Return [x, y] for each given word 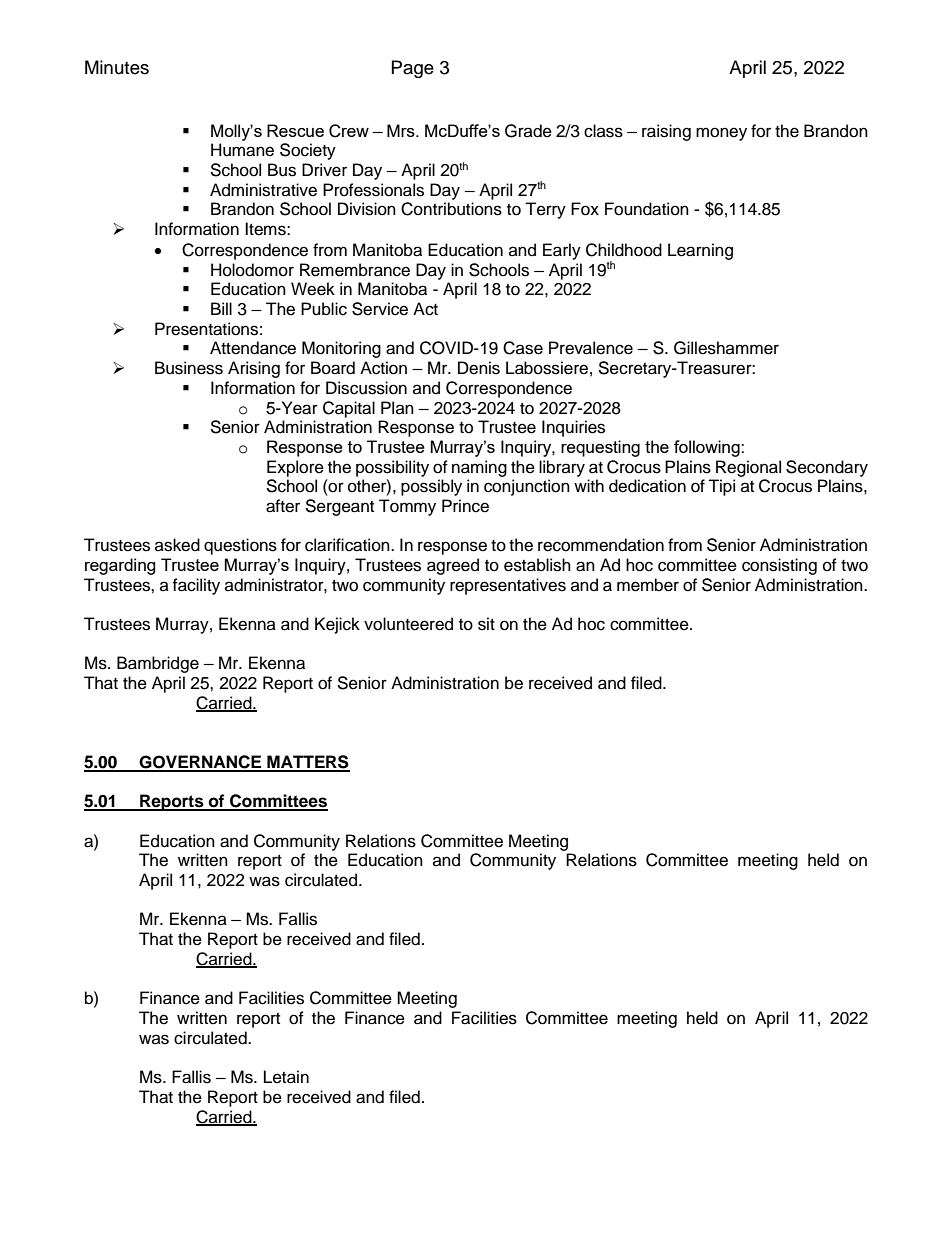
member [648, 585]
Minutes [117, 67]
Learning [700, 251]
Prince [465, 506]
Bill [221, 308]
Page [413, 69]
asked [177, 545]
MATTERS [307, 763]
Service [380, 309]
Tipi [721, 487]
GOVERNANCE [200, 763]
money [721, 134]
